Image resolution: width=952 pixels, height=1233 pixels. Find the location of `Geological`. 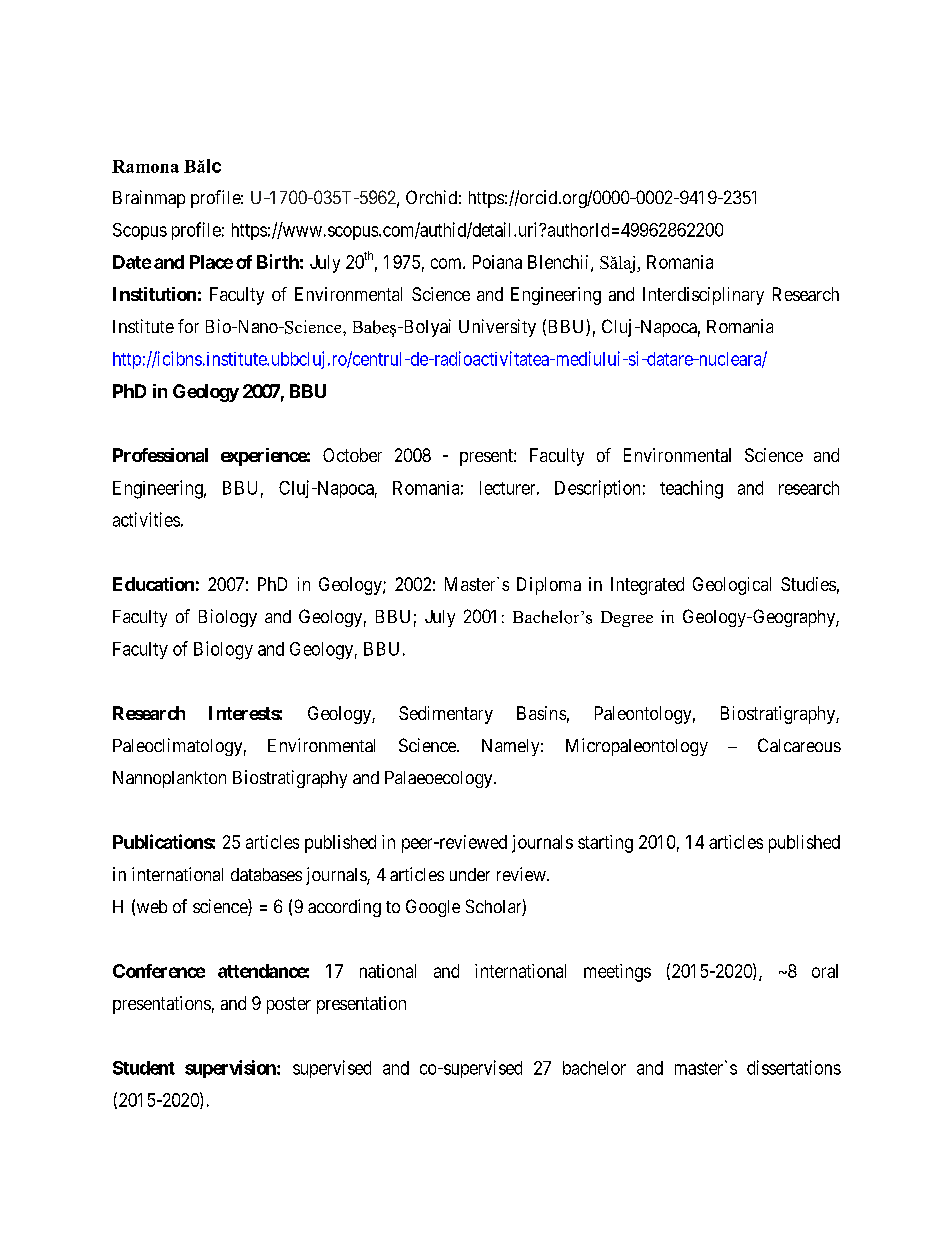

Geological is located at coordinates (732, 586).
